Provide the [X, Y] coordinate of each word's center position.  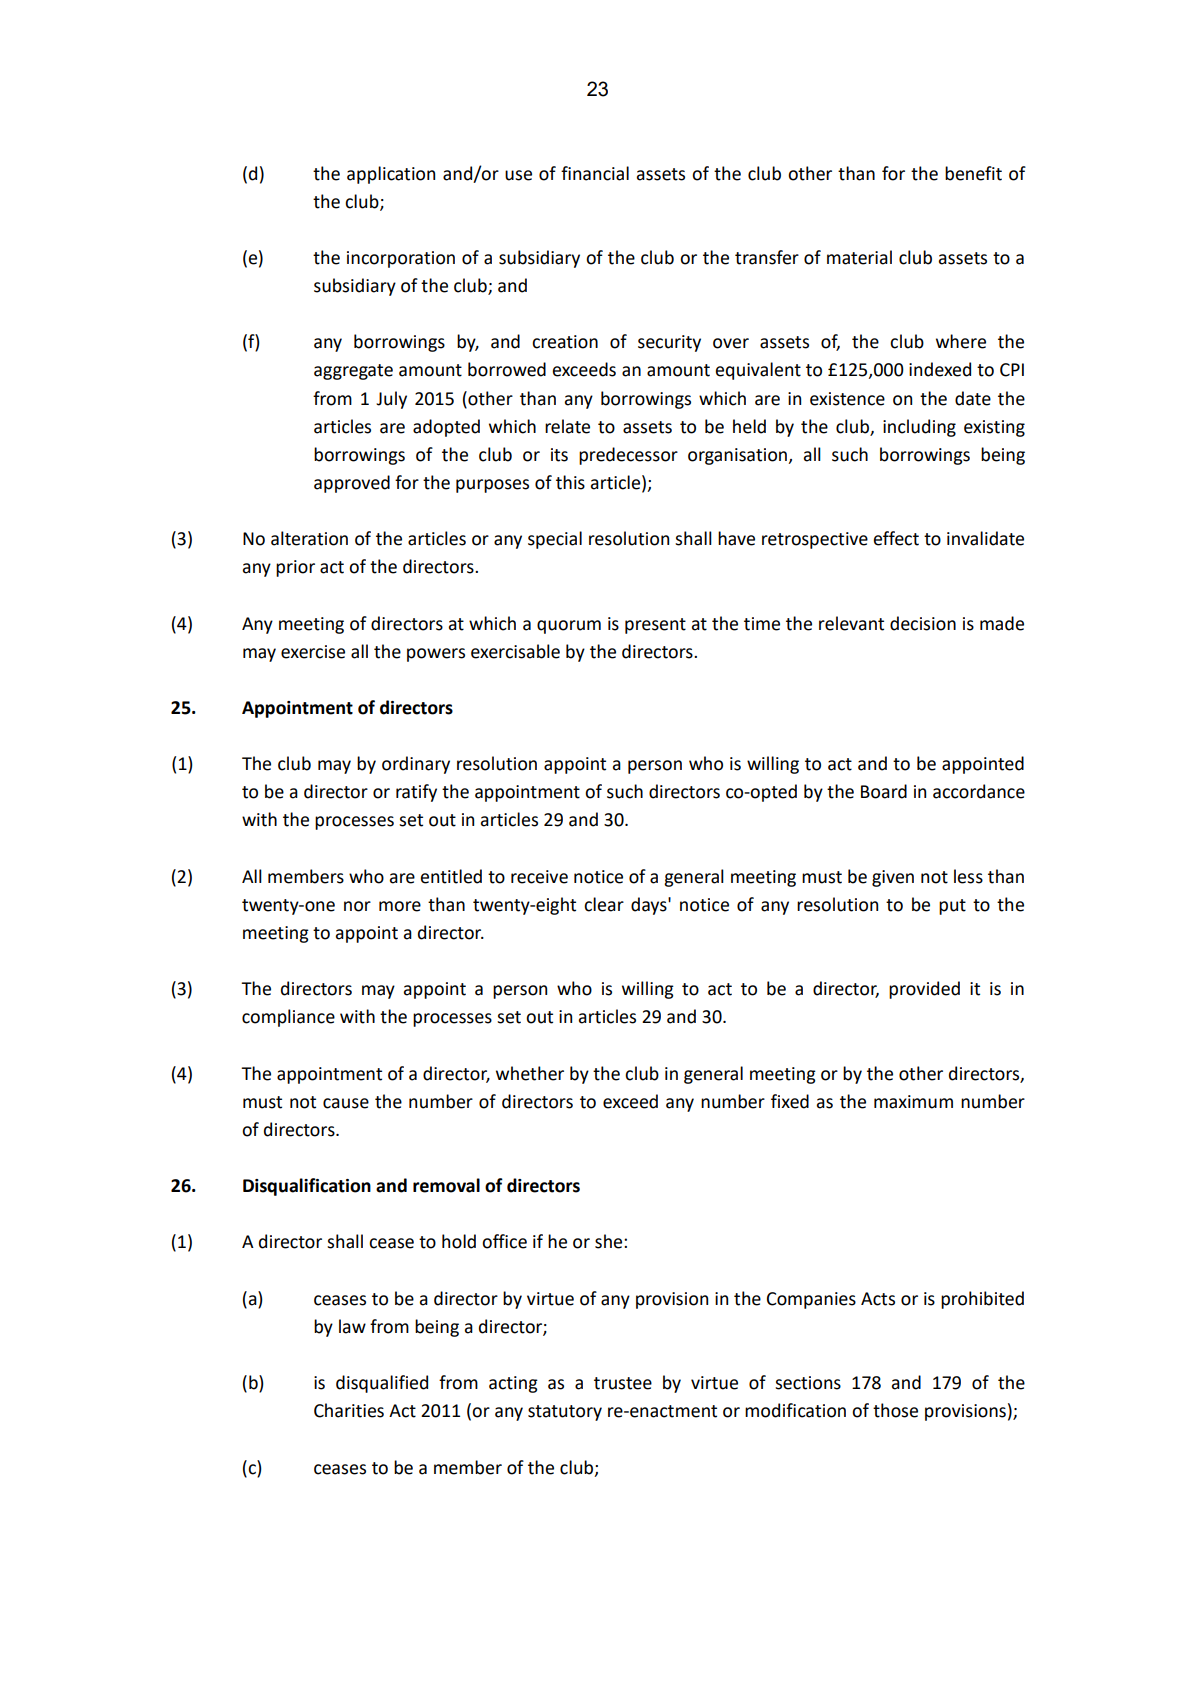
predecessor [628, 456]
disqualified [382, 1384]
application [391, 175]
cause [346, 1103]
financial [595, 173]
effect [896, 538]
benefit [973, 173]
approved [352, 484]
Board [884, 791]
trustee [623, 1383]
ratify [416, 793]
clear [604, 904]
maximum [913, 1102]
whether [530, 1073]
